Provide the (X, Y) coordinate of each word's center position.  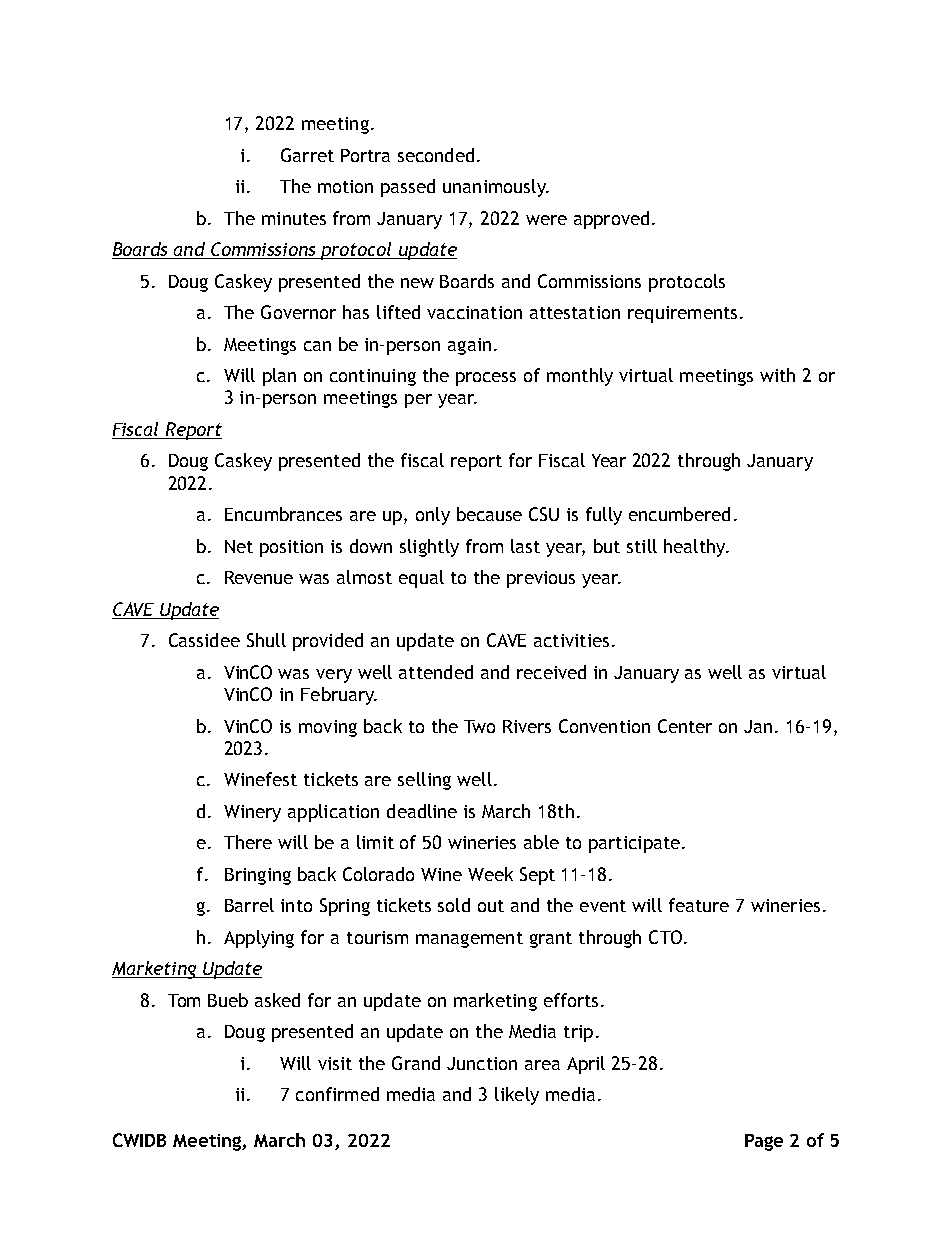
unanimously (495, 188)
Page (764, 1142)
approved (611, 220)
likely (517, 1096)
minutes (294, 218)
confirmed (337, 1094)
